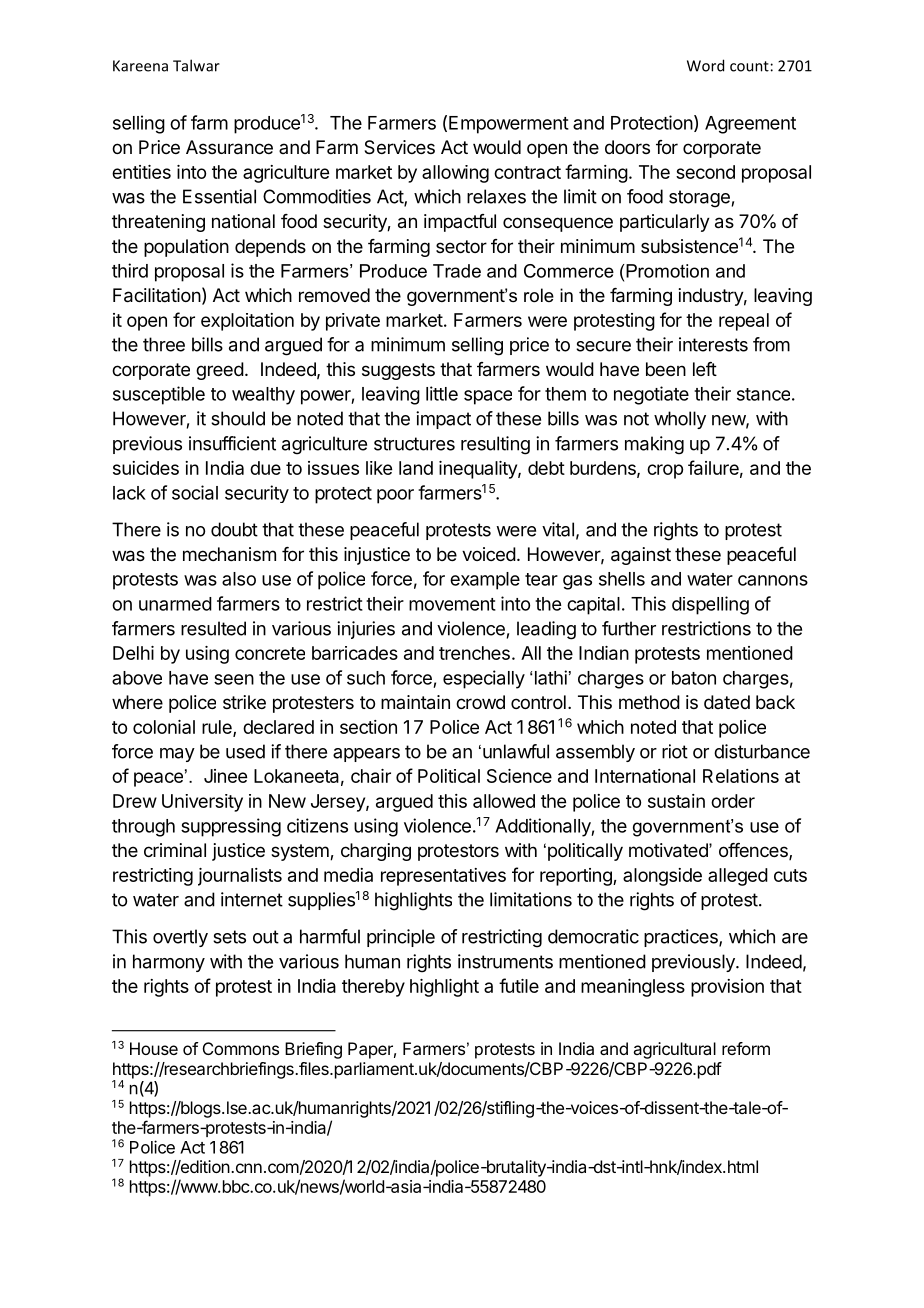 This document has width=924, height=1308. What do you see at coordinates (727, 702) in the document?
I see `dated` at bounding box center [727, 702].
